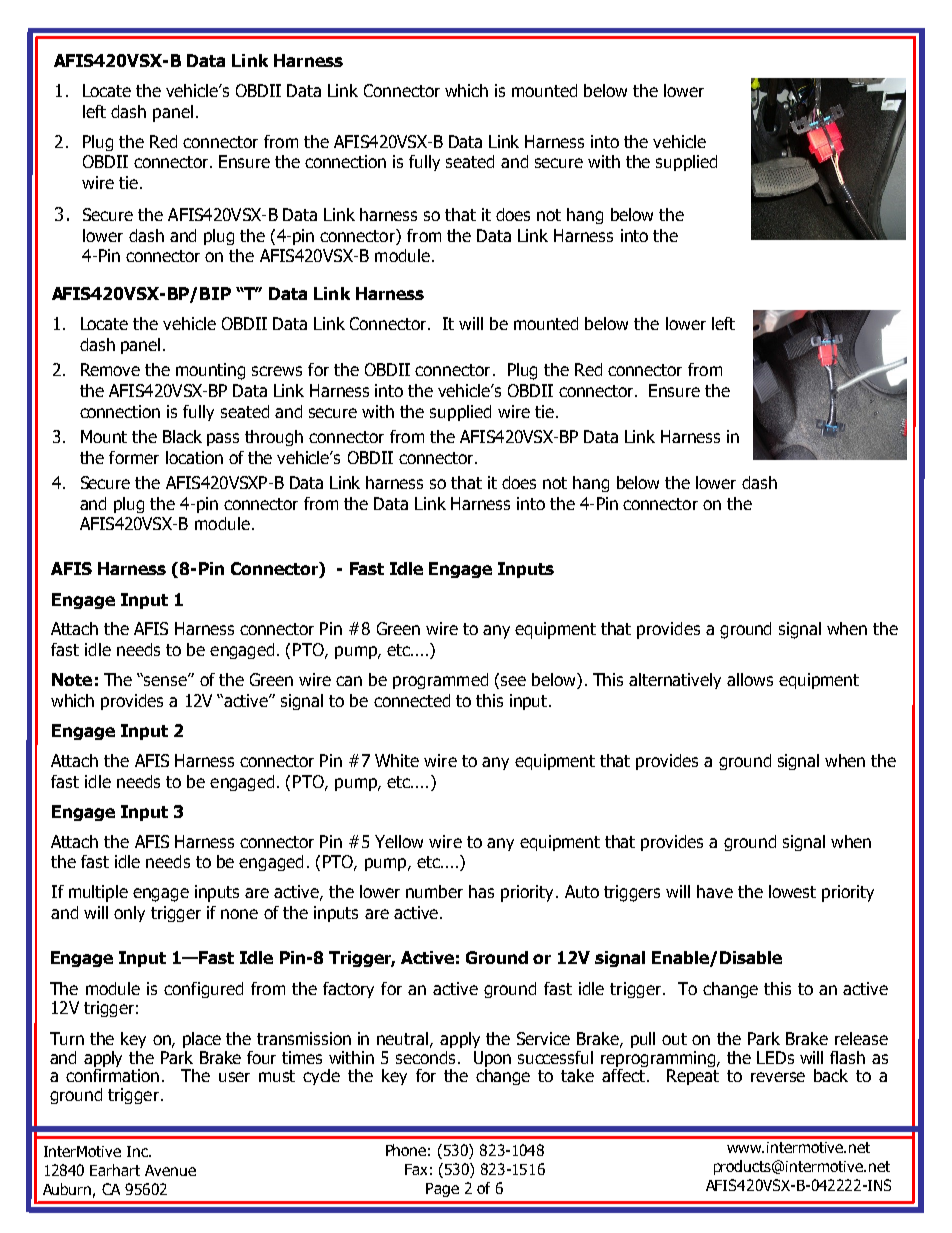  Describe the element at coordinates (674, 1039) in the screenshot. I see `out` at that location.
